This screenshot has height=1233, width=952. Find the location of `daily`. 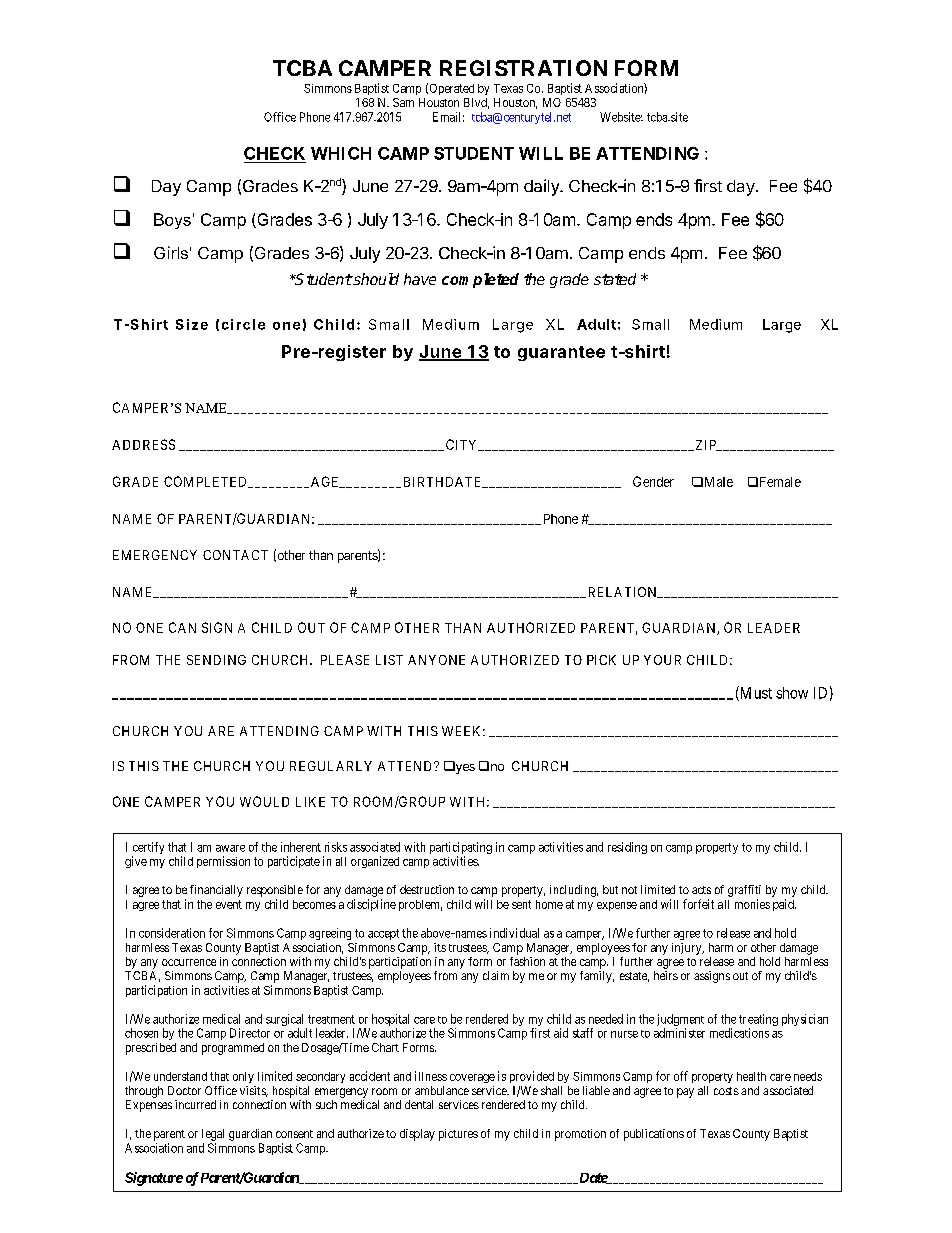

daily is located at coordinates (542, 187).
